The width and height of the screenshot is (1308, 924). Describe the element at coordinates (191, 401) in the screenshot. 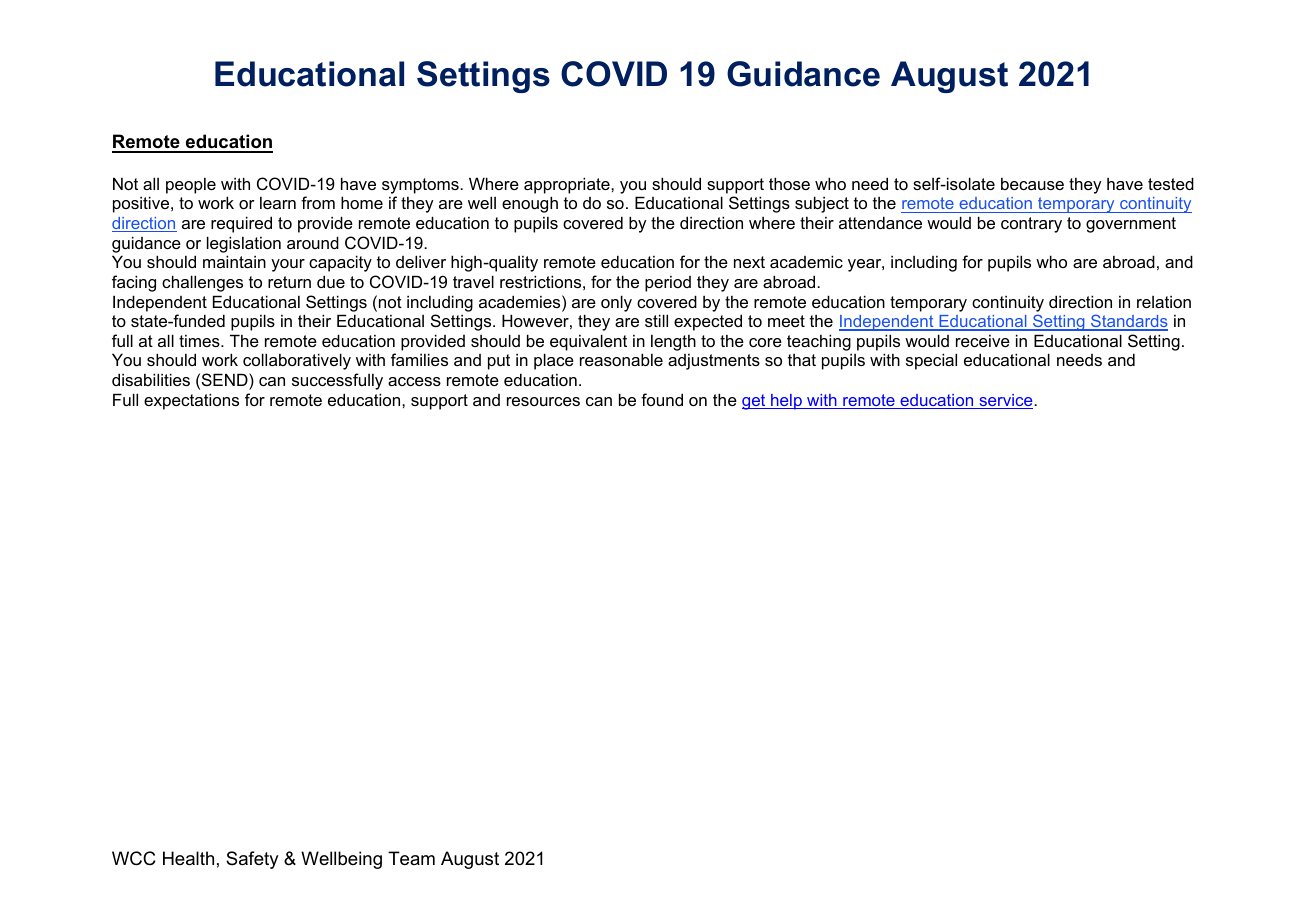

I see `expectations` at that location.
